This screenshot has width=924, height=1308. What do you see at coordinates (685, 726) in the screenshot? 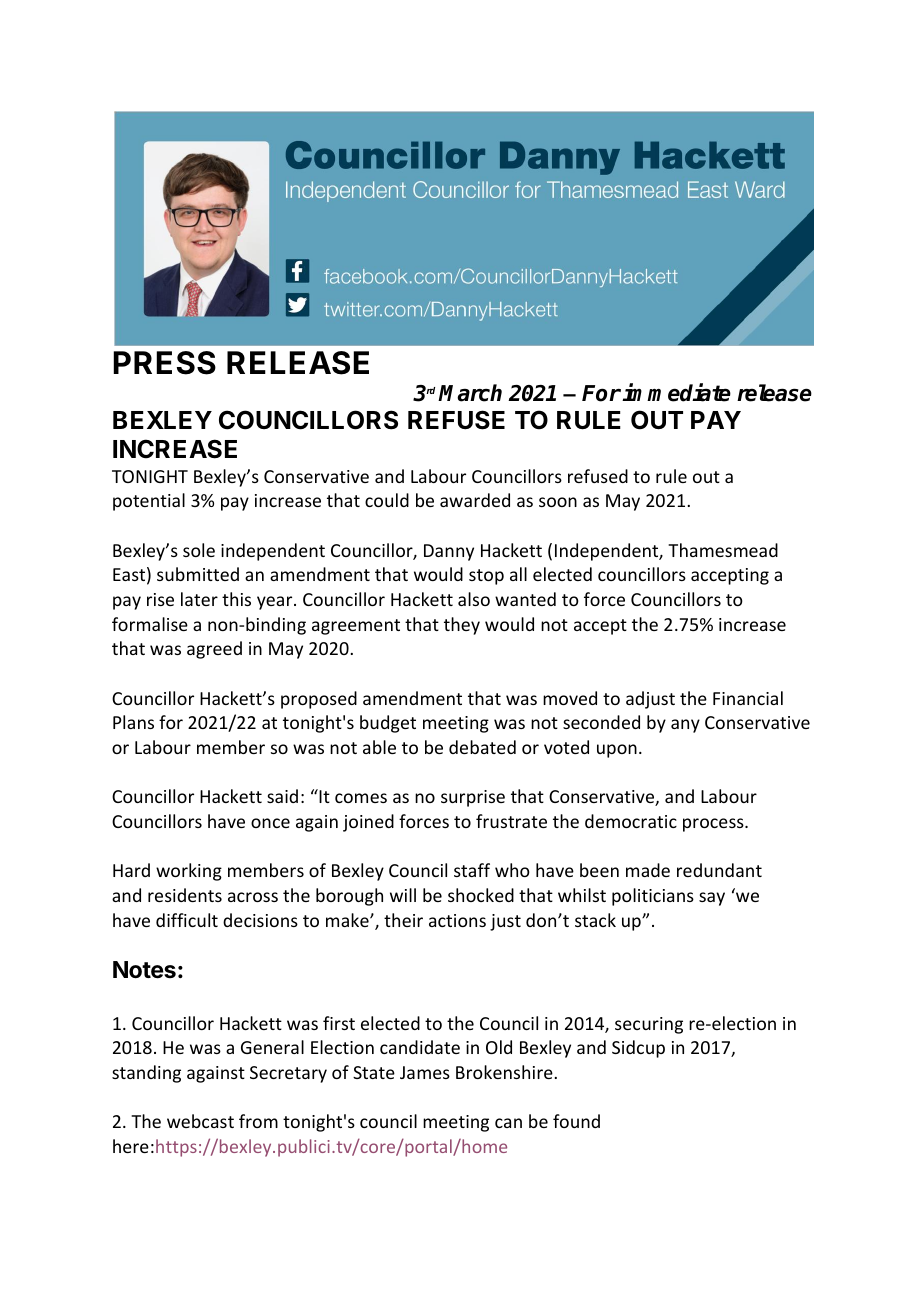
I see `any` at bounding box center [685, 726].
